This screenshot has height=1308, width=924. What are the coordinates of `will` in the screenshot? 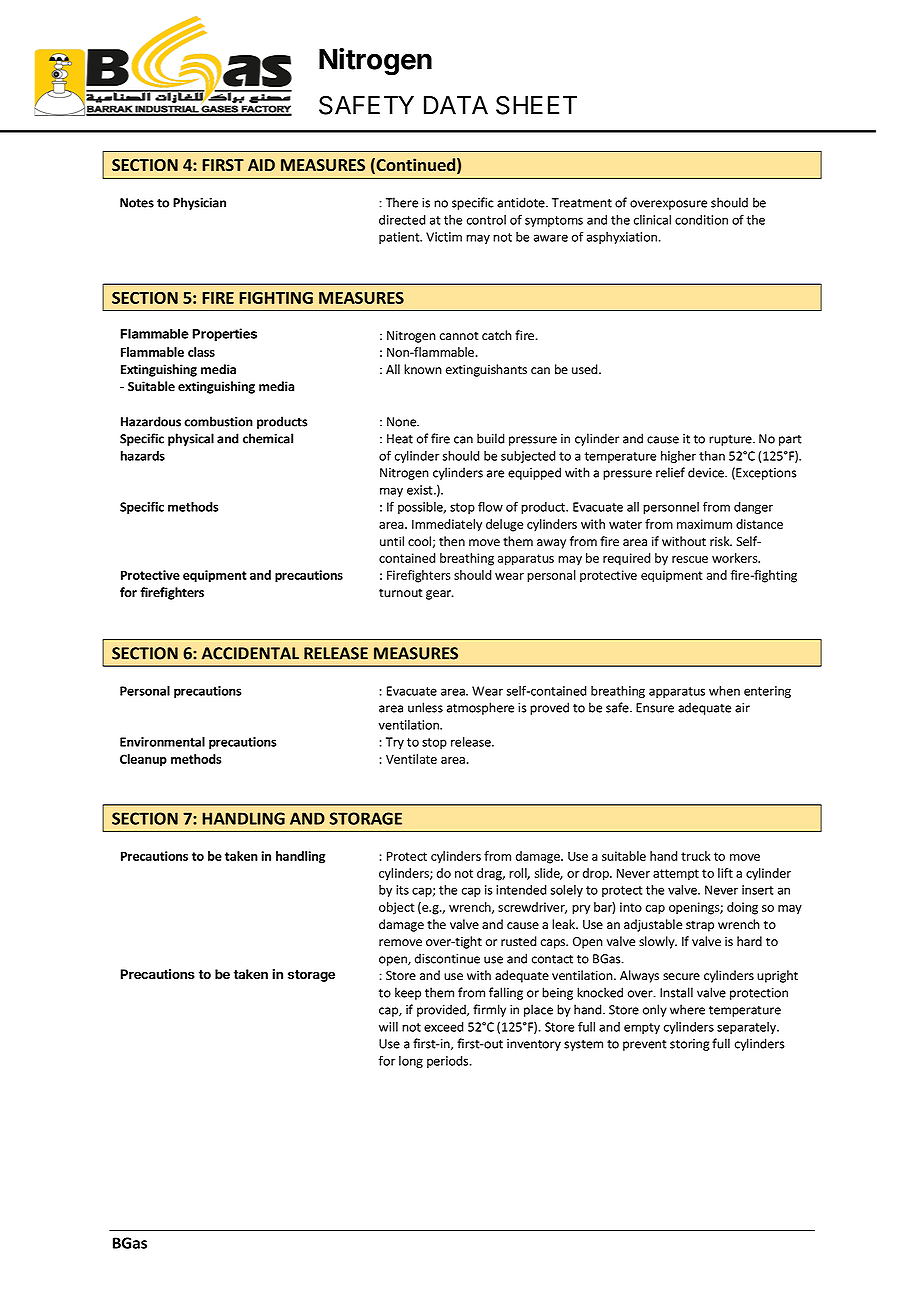 It's located at (388, 1027).
